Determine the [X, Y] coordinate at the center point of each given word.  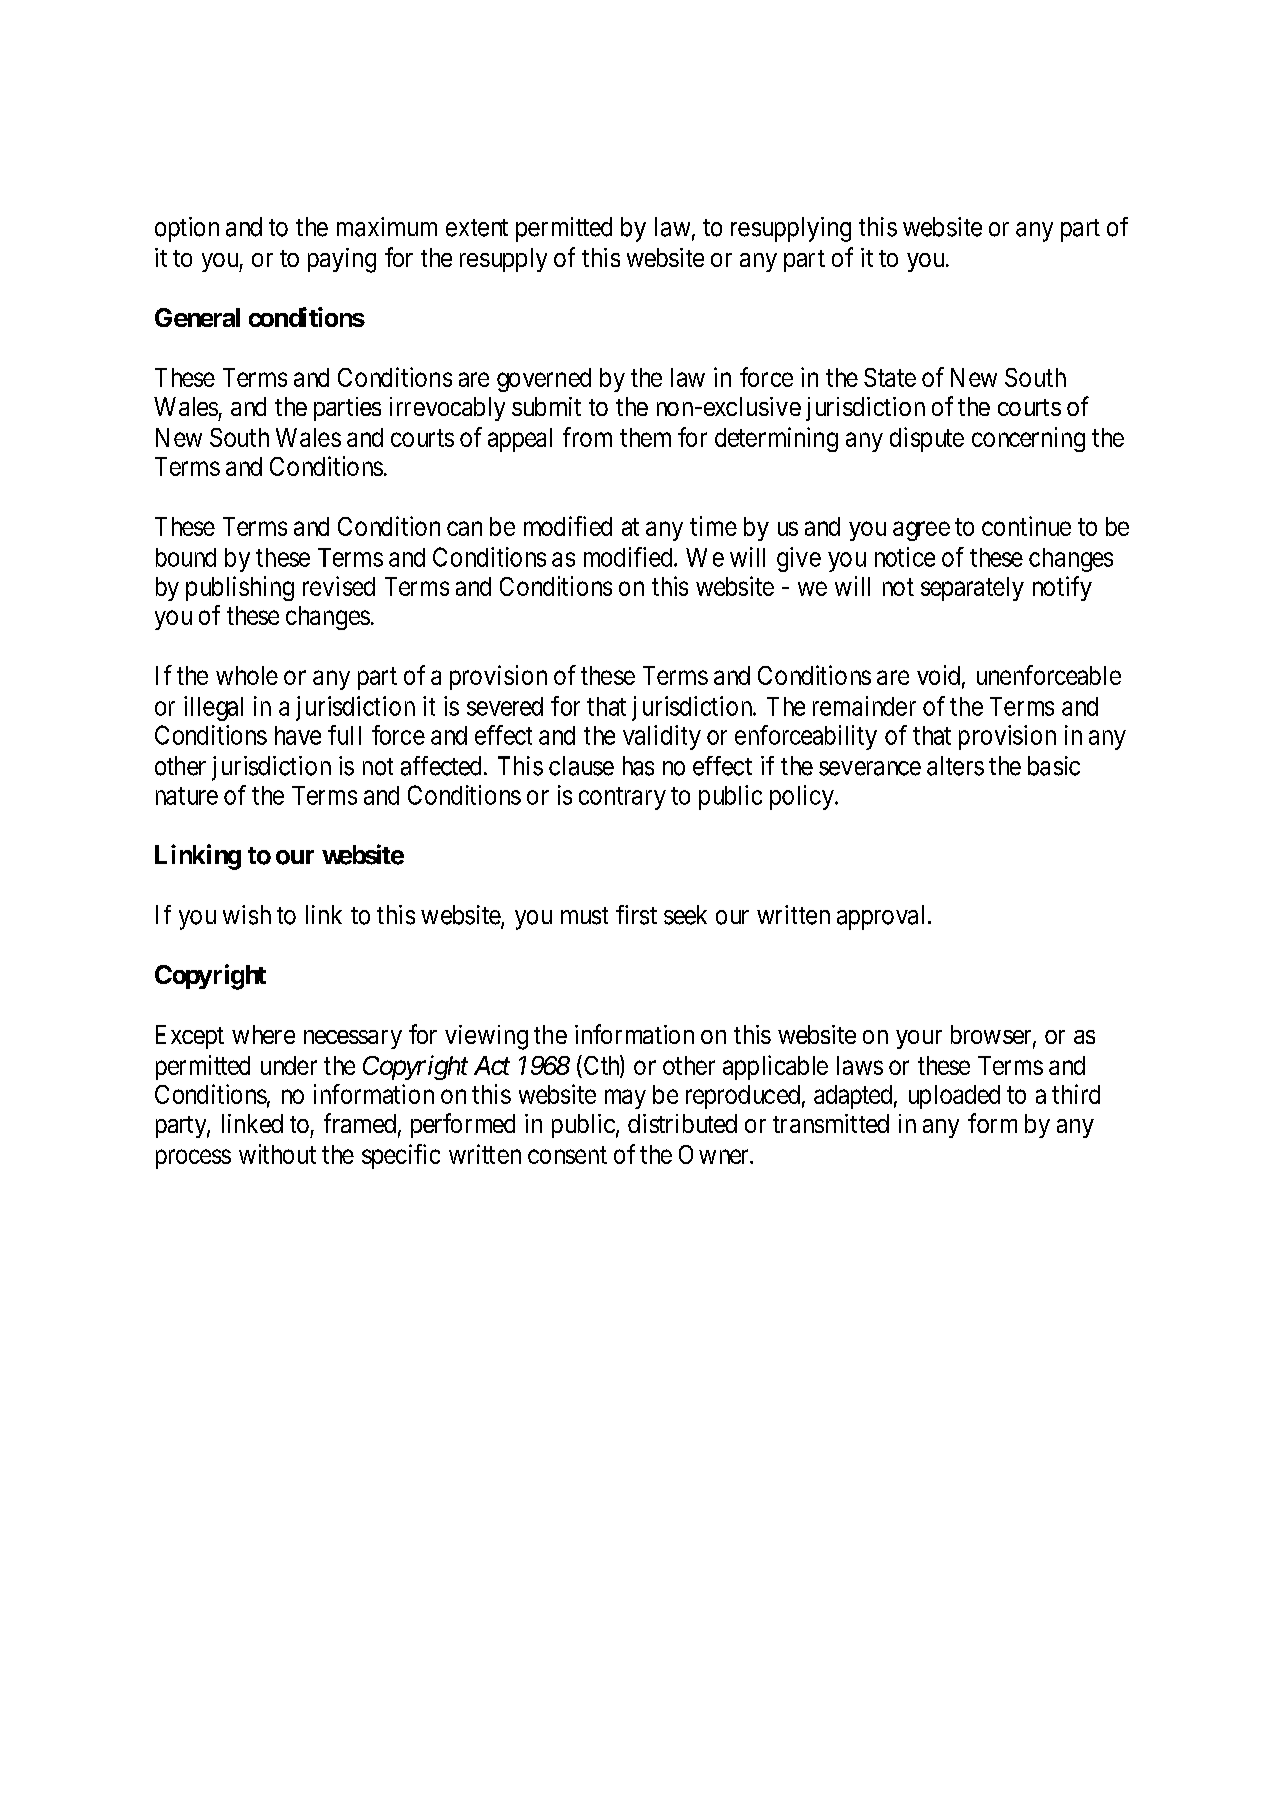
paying [342, 260]
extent [477, 228]
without [277, 1154]
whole [247, 675]
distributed [682, 1123]
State [890, 377]
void [938, 675]
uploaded [954, 1097]
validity [662, 737]
